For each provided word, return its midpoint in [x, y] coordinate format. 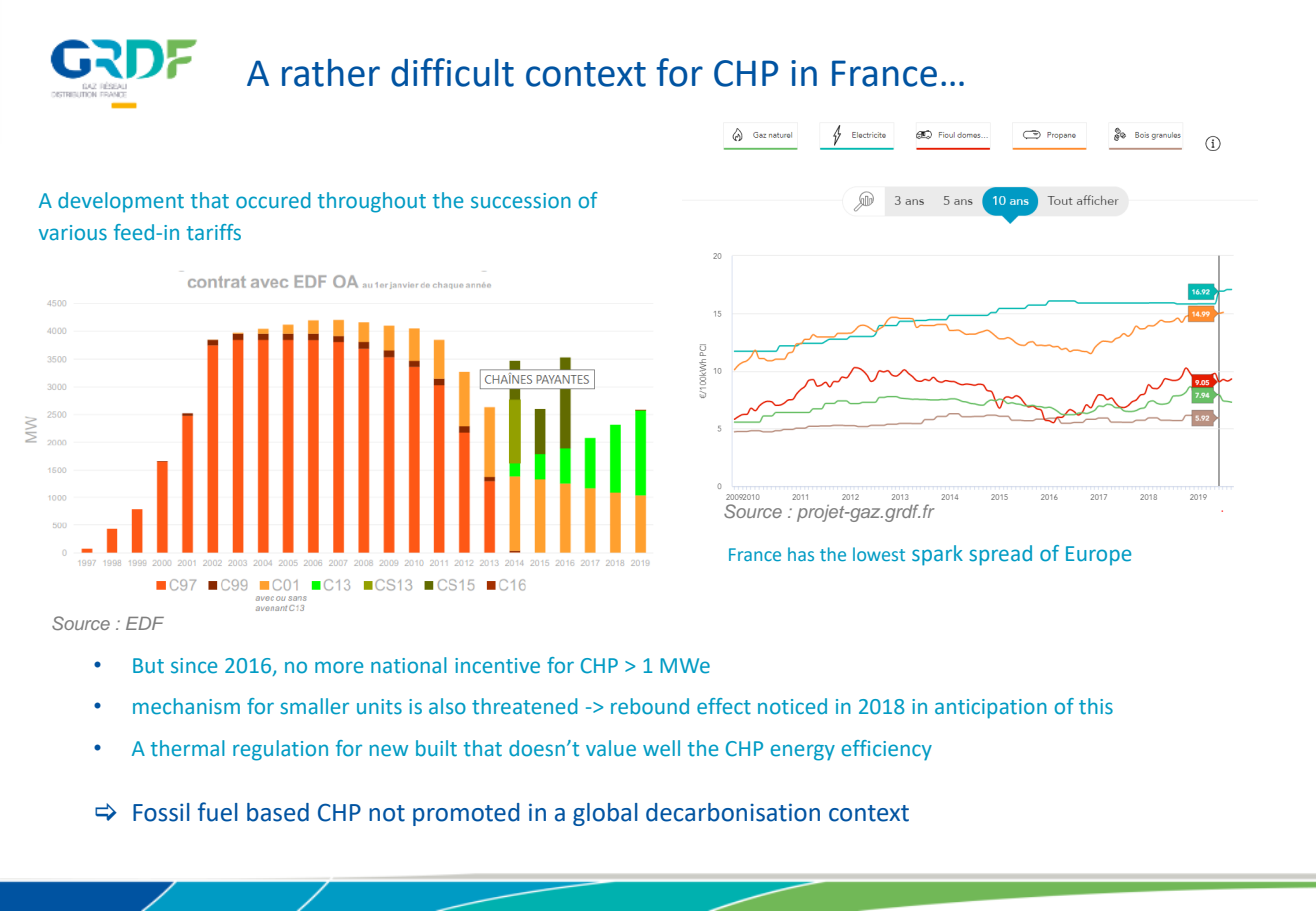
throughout [372, 202]
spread [1000, 555]
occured [273, 200]
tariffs [214, 232]
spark [937, 555]
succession [521, 201]
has [801, 554]
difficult [452, 72]
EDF [145, 623]
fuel [218, 812]
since [194, 666]
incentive [497, 666]
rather [331, 73]
